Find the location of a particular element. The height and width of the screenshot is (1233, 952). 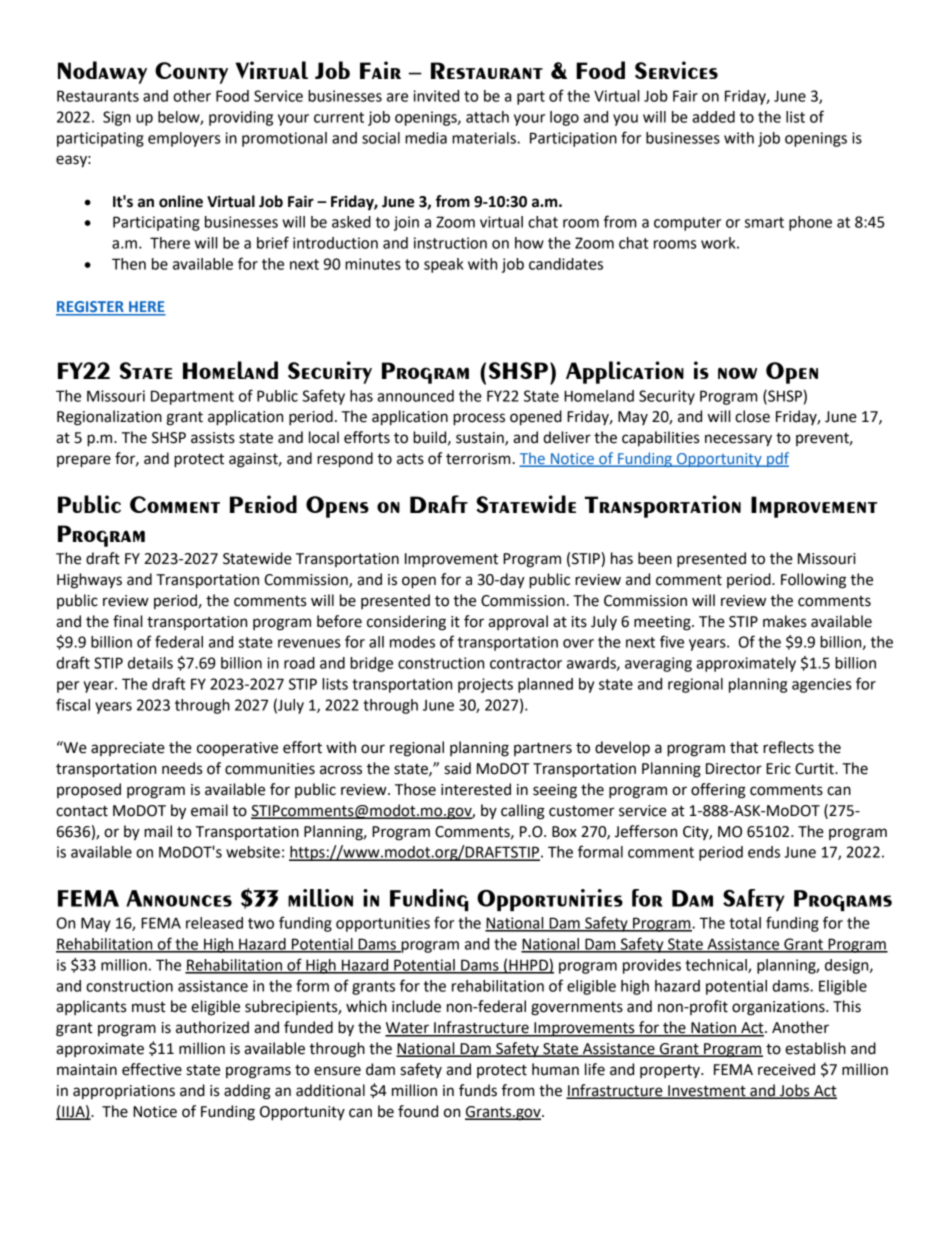

said is located at coordinates (457, 768).
